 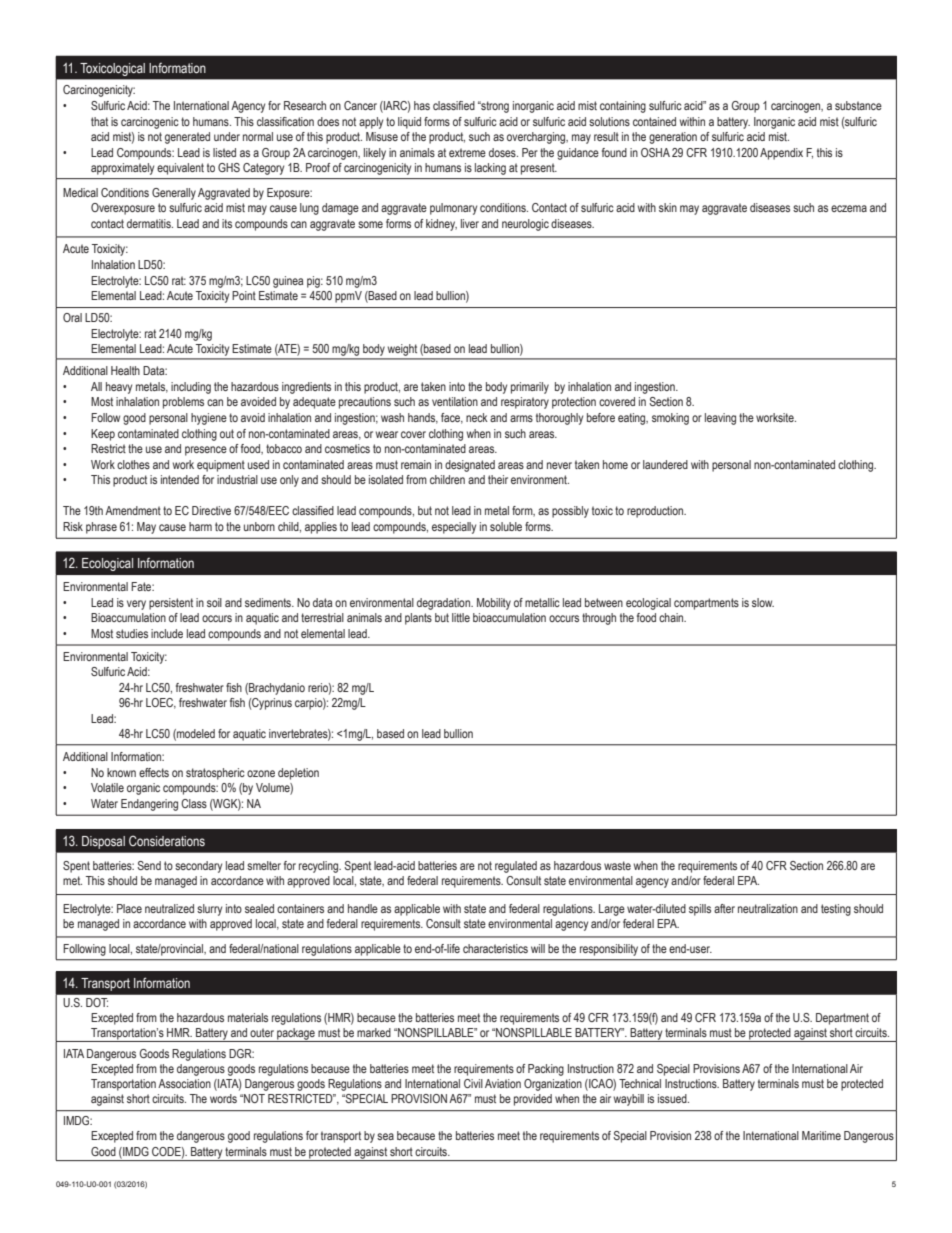 I want to click on Association, so click(x=184, y=1083).
